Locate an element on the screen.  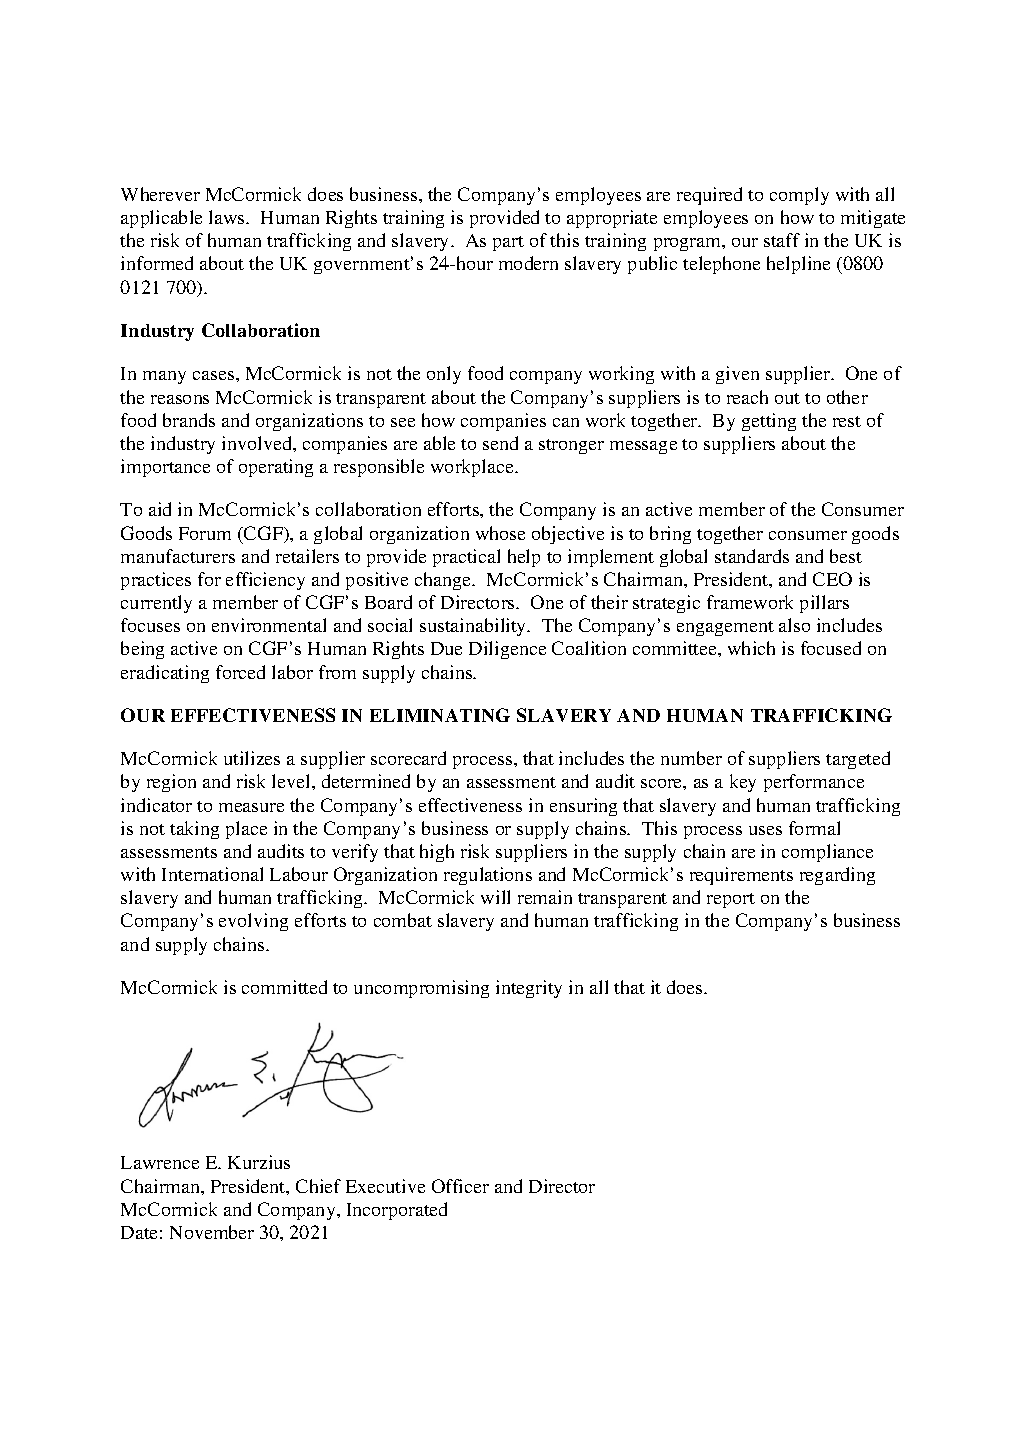
staff is located at coordinates (782, 240).
